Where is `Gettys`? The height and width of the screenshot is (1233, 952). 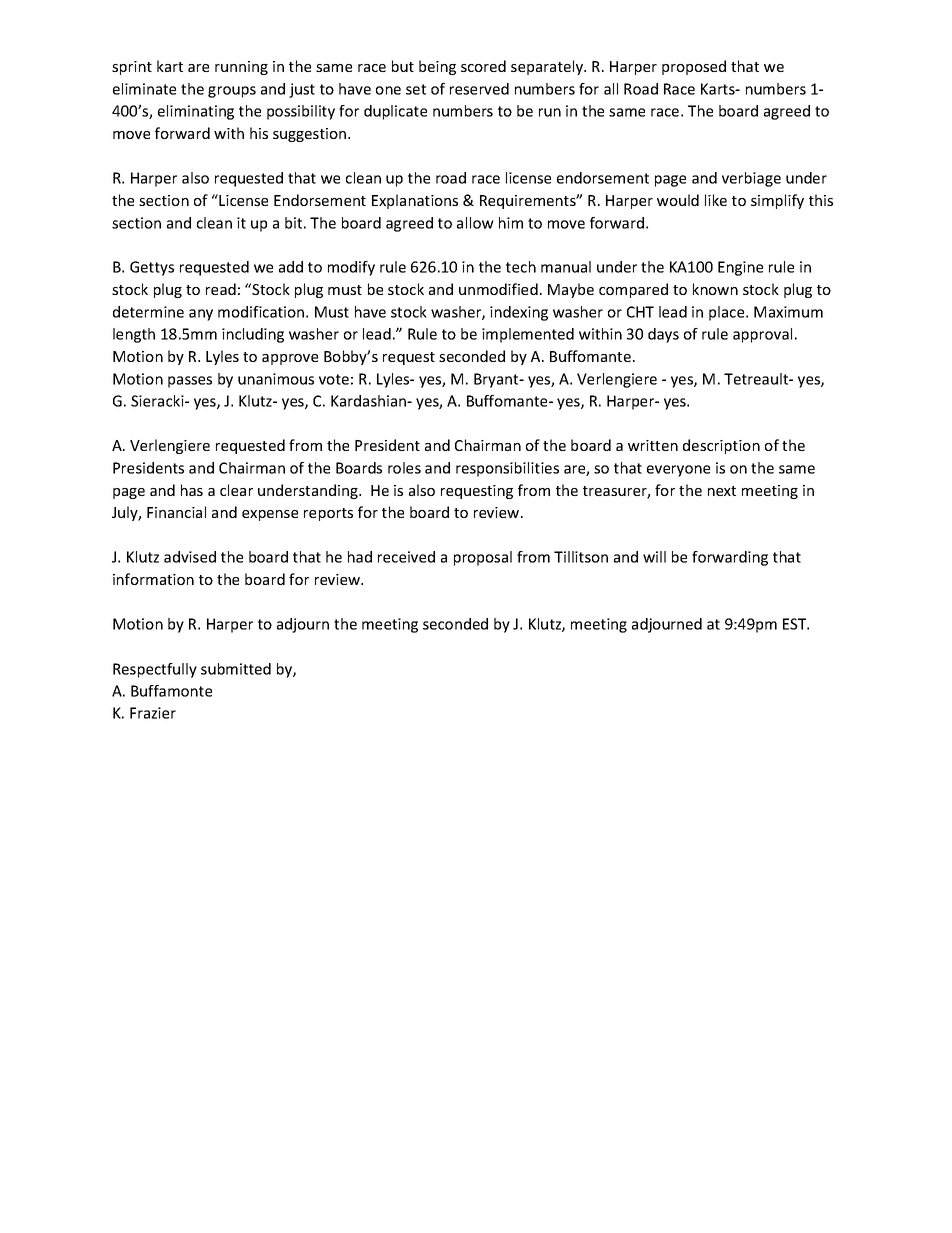
Gettys is located at coordinates (152, 268).
